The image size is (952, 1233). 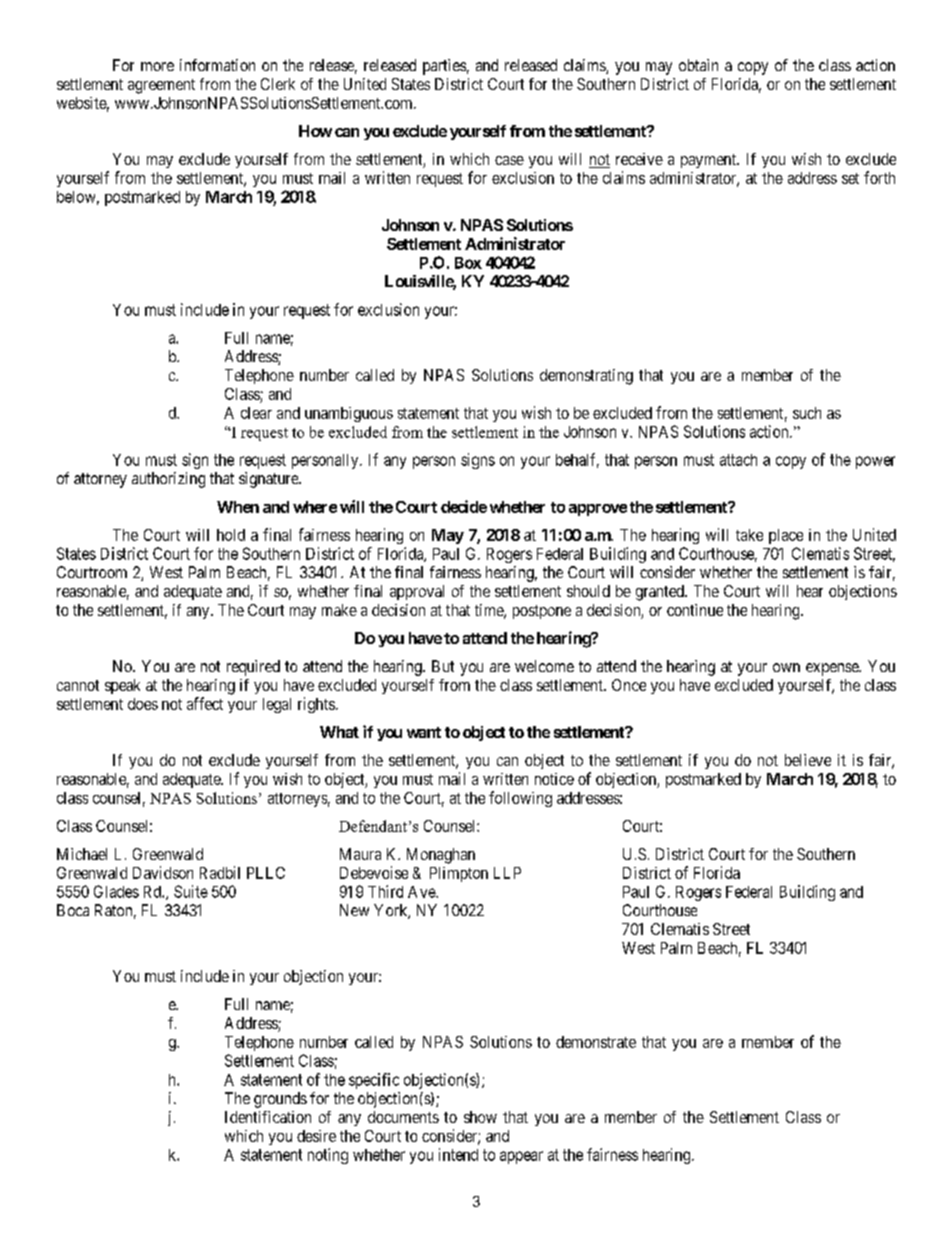 I want to click on agreement, so click(x=161, y=86).
